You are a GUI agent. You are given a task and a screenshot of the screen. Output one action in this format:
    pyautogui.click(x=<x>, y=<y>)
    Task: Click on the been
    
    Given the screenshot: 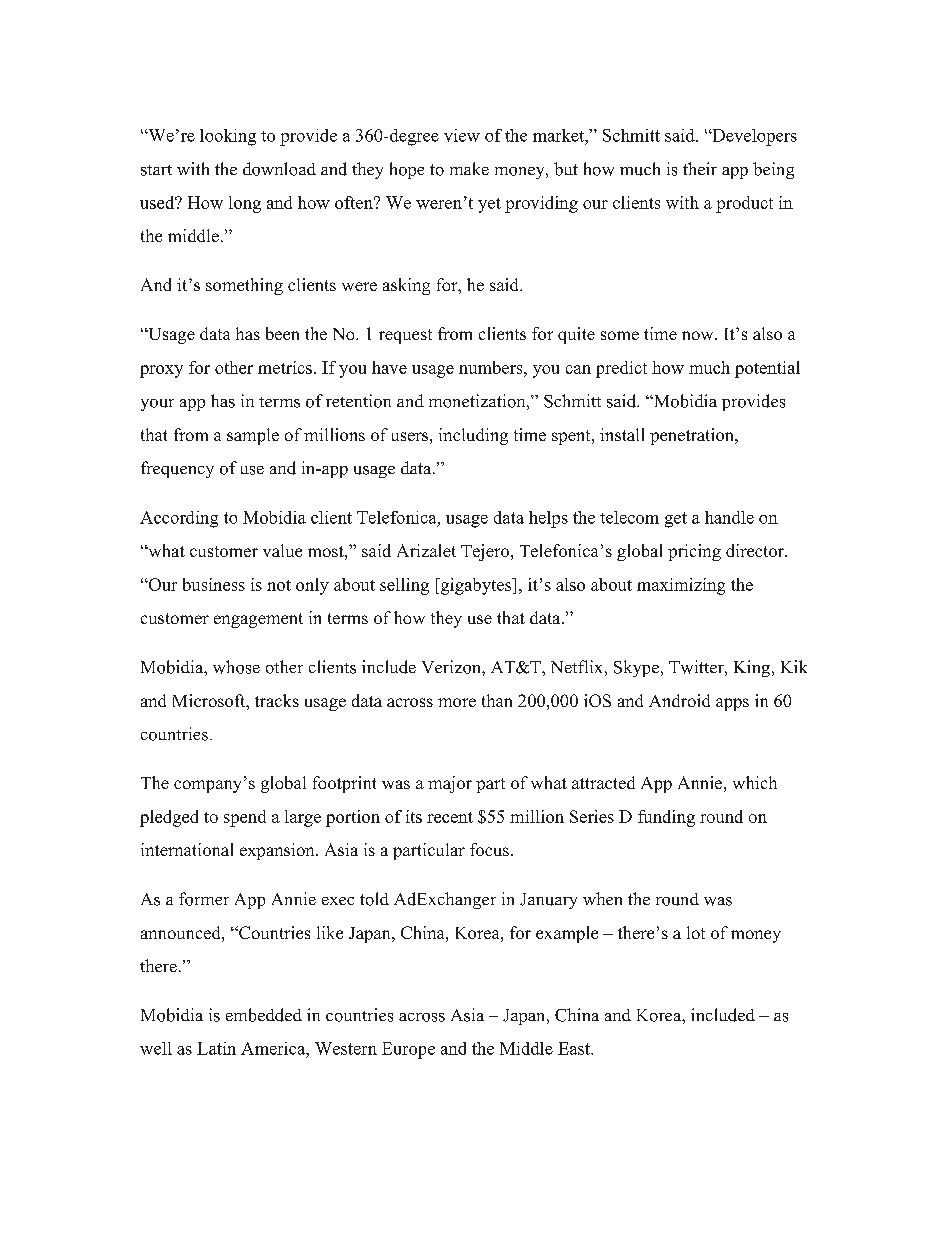 What is the action you would take?
    pyautogui.click(x=282, y=333)
